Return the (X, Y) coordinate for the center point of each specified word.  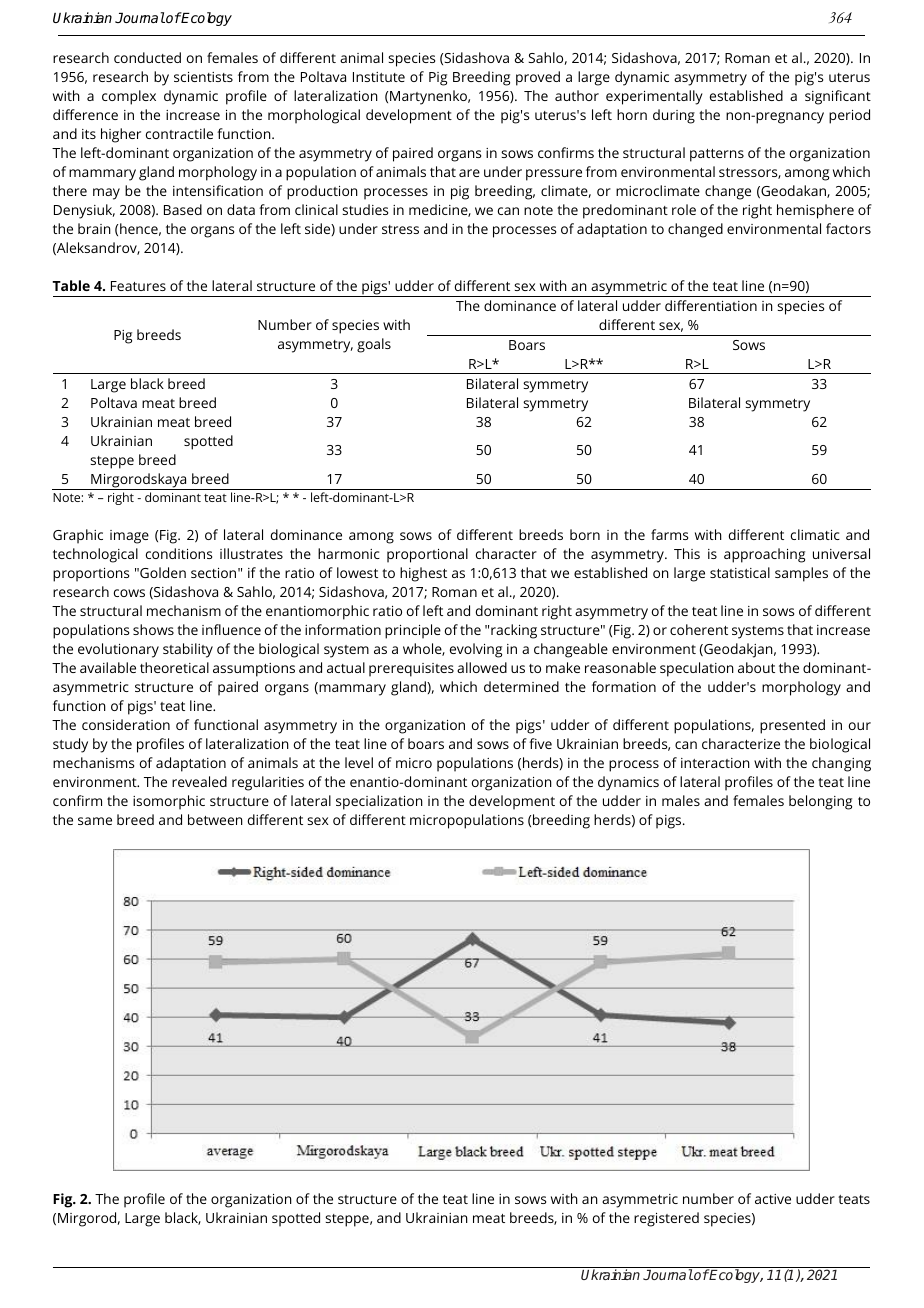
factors (848, 228)
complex (129, 97)
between (215, 819)
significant (838, 97)
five (540, 743)
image (129, 537)
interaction (715, 763)
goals (374, 345)
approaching (764, 555)
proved (538, 78)
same (95, 821)
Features (138, 286)
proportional (427, 555)
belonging (820, 802)
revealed (199, 781)
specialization (379, 802)
